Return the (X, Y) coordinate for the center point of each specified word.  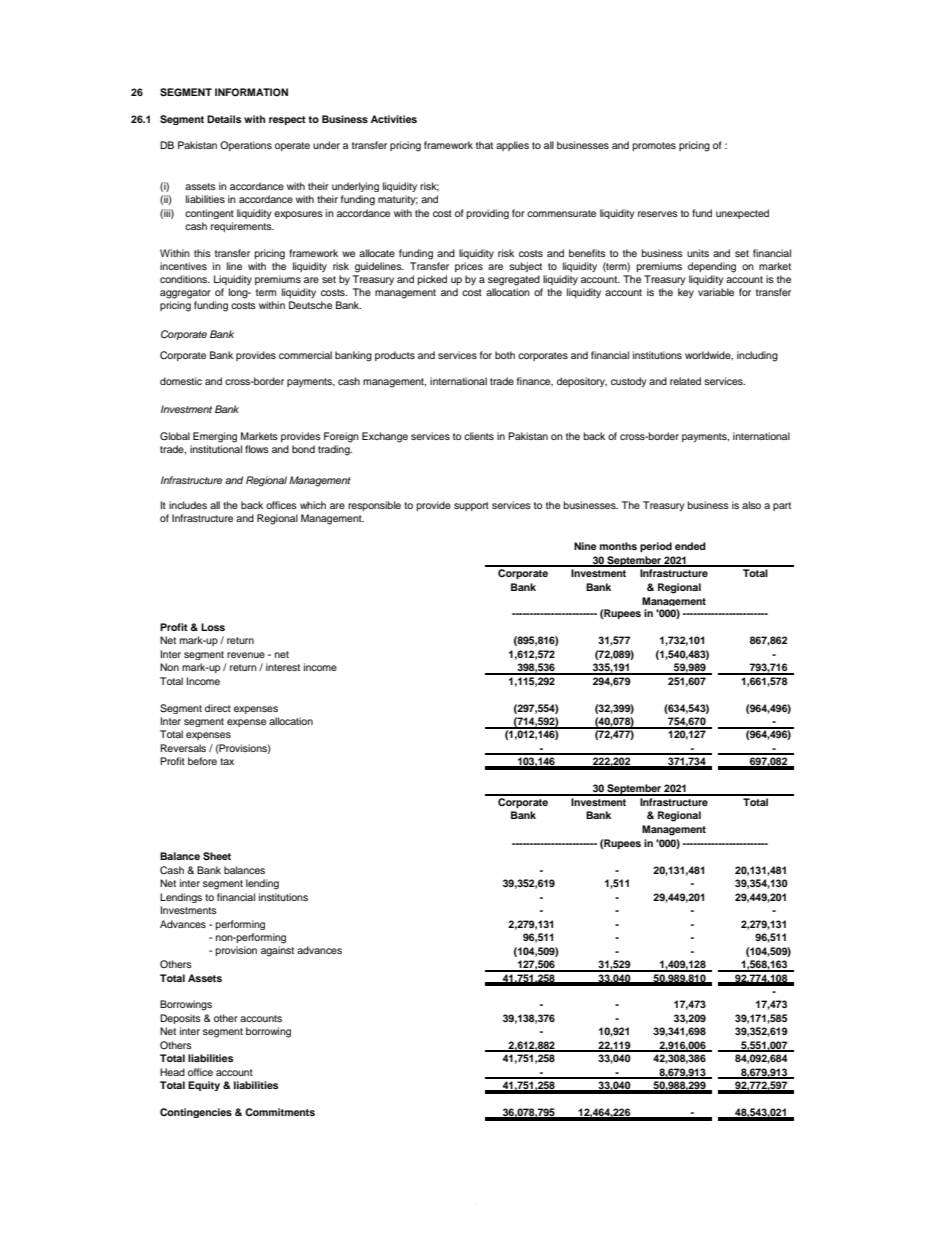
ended (690, 546)
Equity (204, 1086)
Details (224, 119)
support (471, 506)
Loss (213, 627)
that (484, 145)
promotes (654, 146)
